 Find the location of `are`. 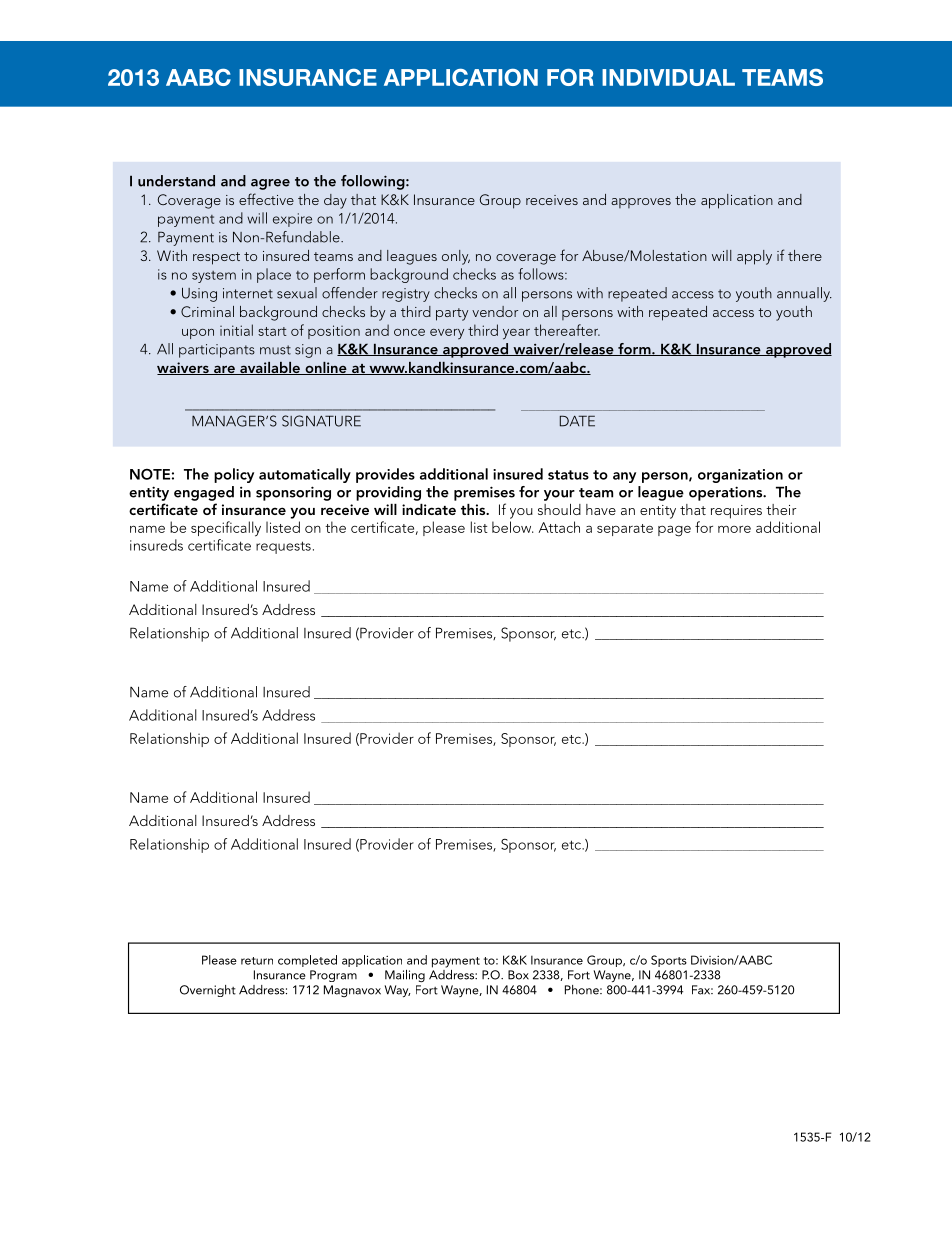

are is located at coordinates (224, 370).
